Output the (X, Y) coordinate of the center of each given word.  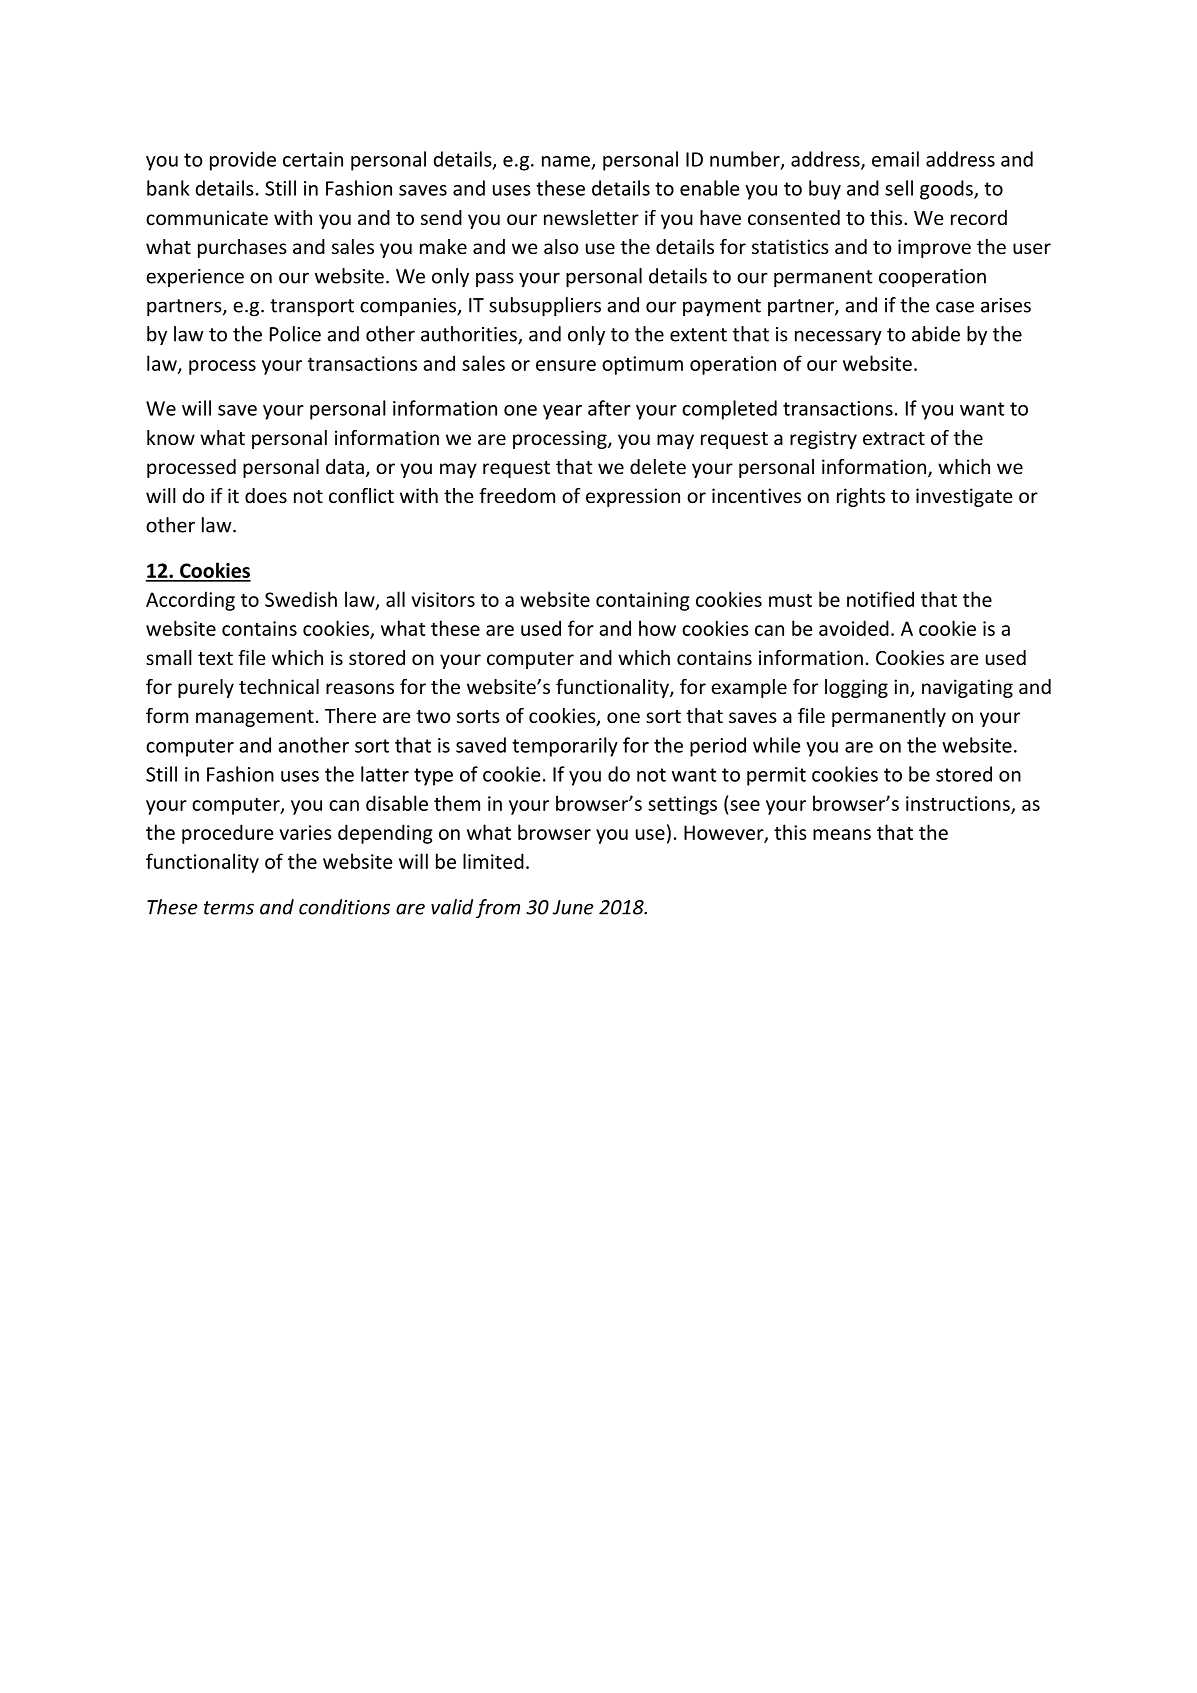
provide (243, 161)
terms (229, 908)
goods (947, 190)
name (567, 162)
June (573, 907)
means (842, 834)
